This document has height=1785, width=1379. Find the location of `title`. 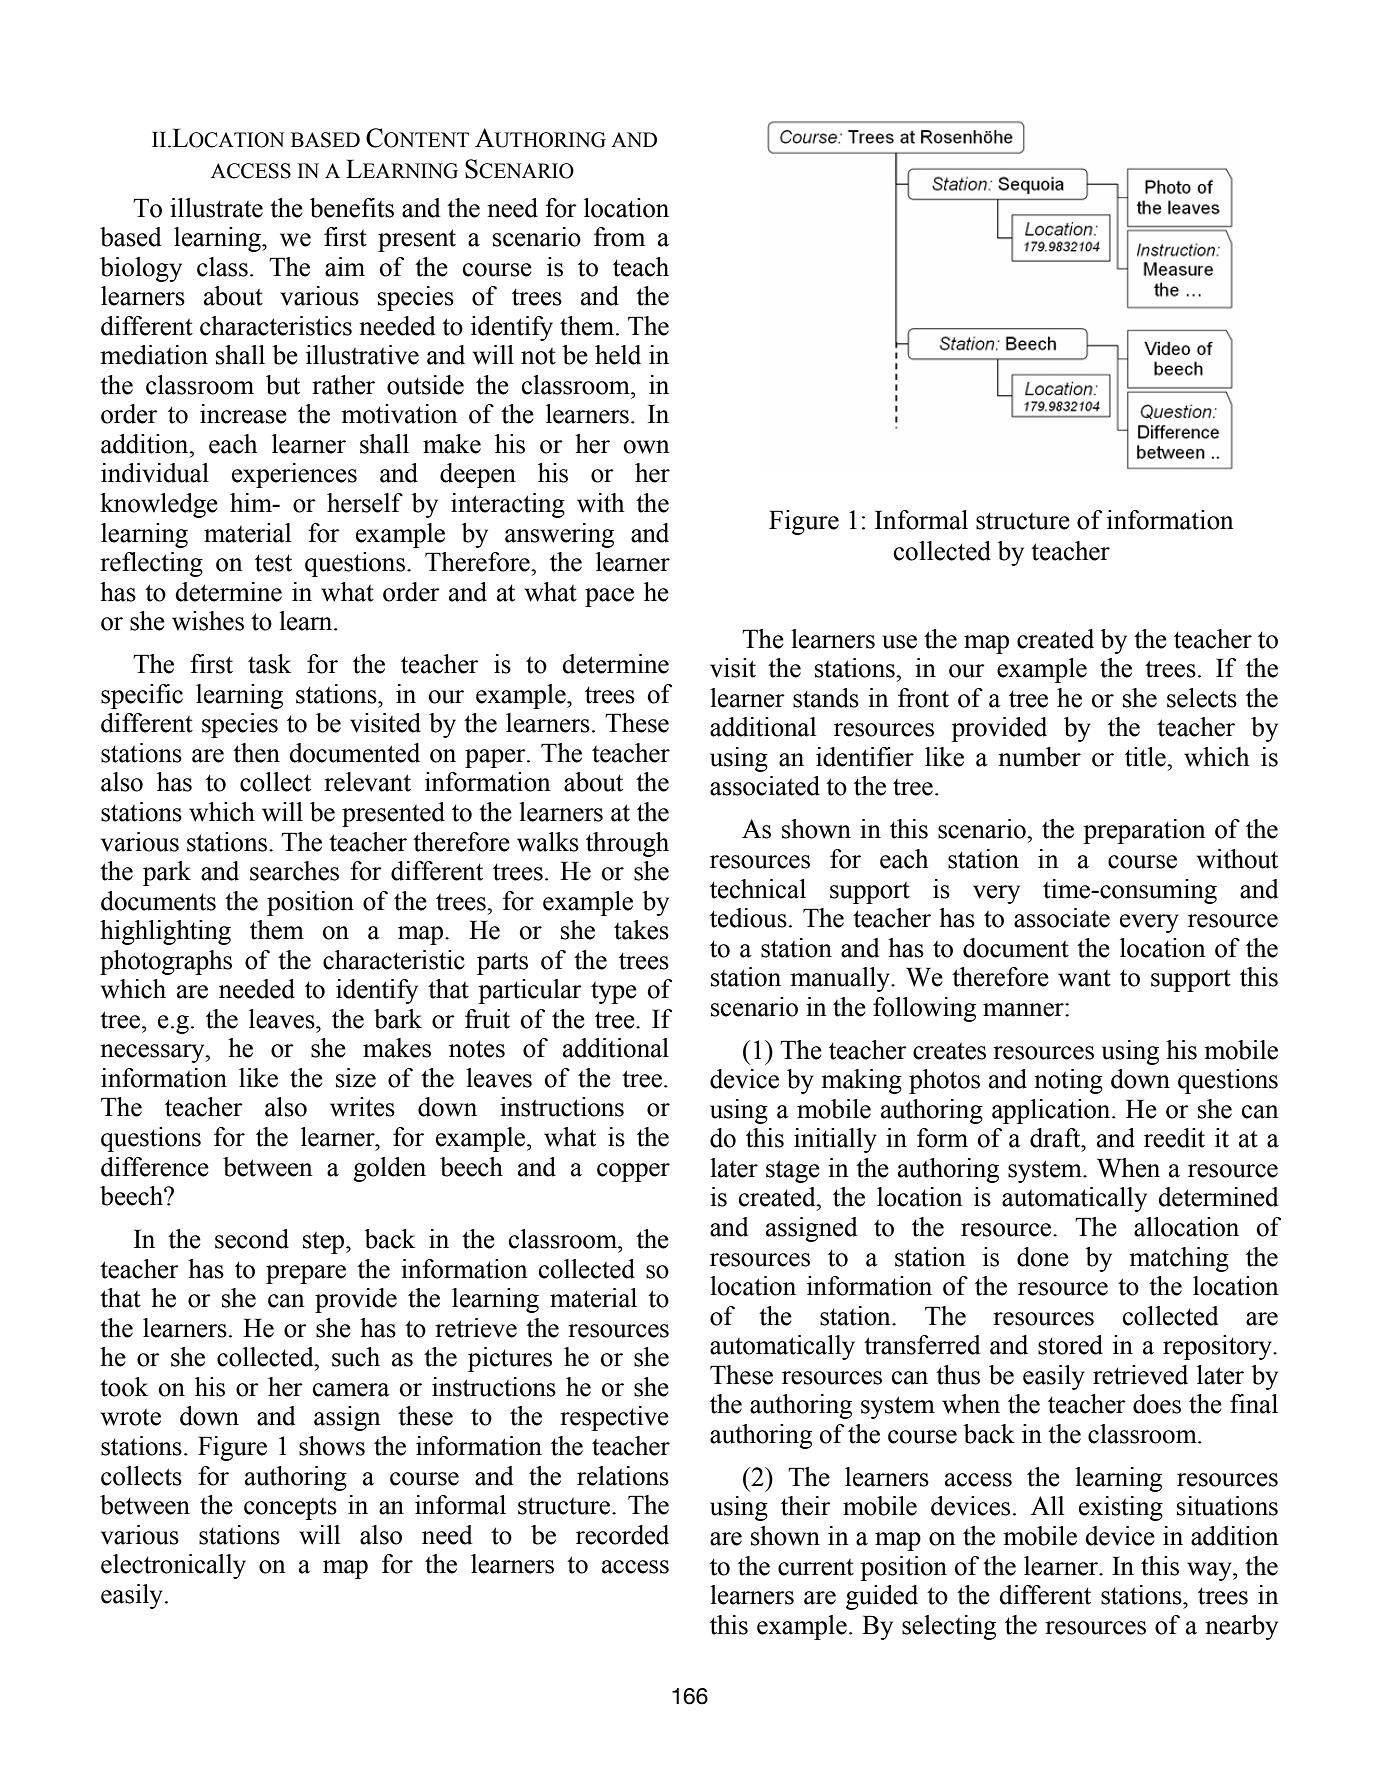

title is located at coordinates (1146, 757).
